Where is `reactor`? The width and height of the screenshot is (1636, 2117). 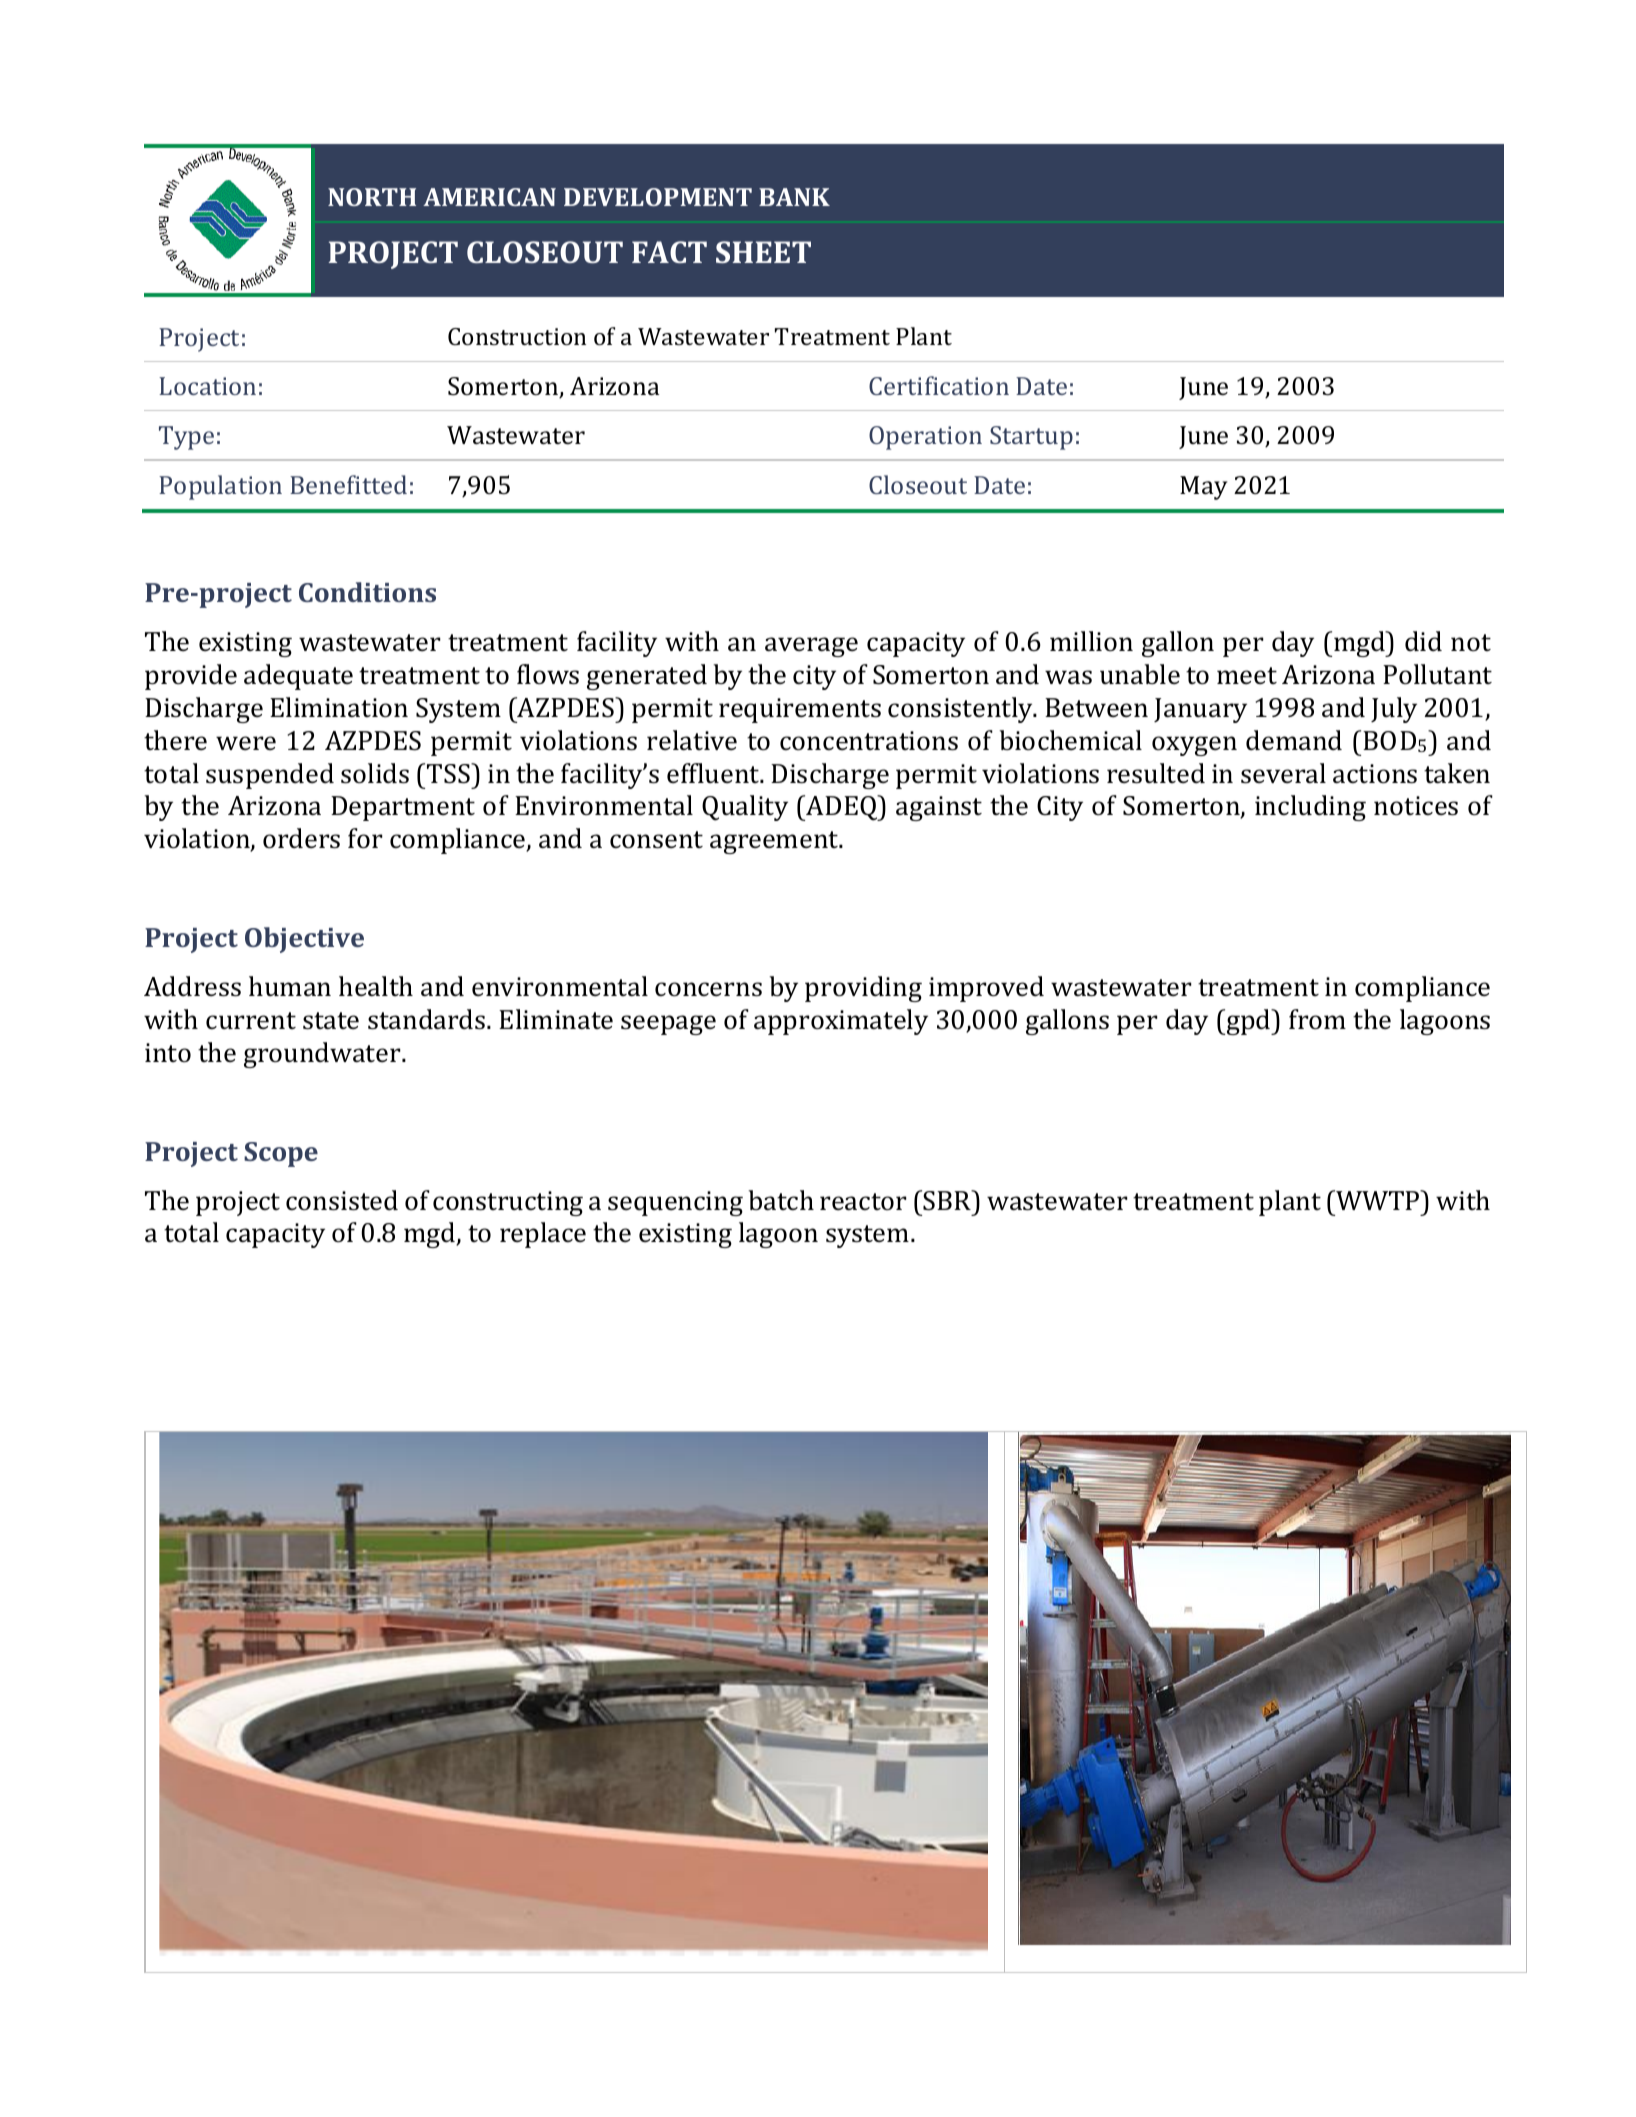
reactor is located at coordinates (863, 1202).
